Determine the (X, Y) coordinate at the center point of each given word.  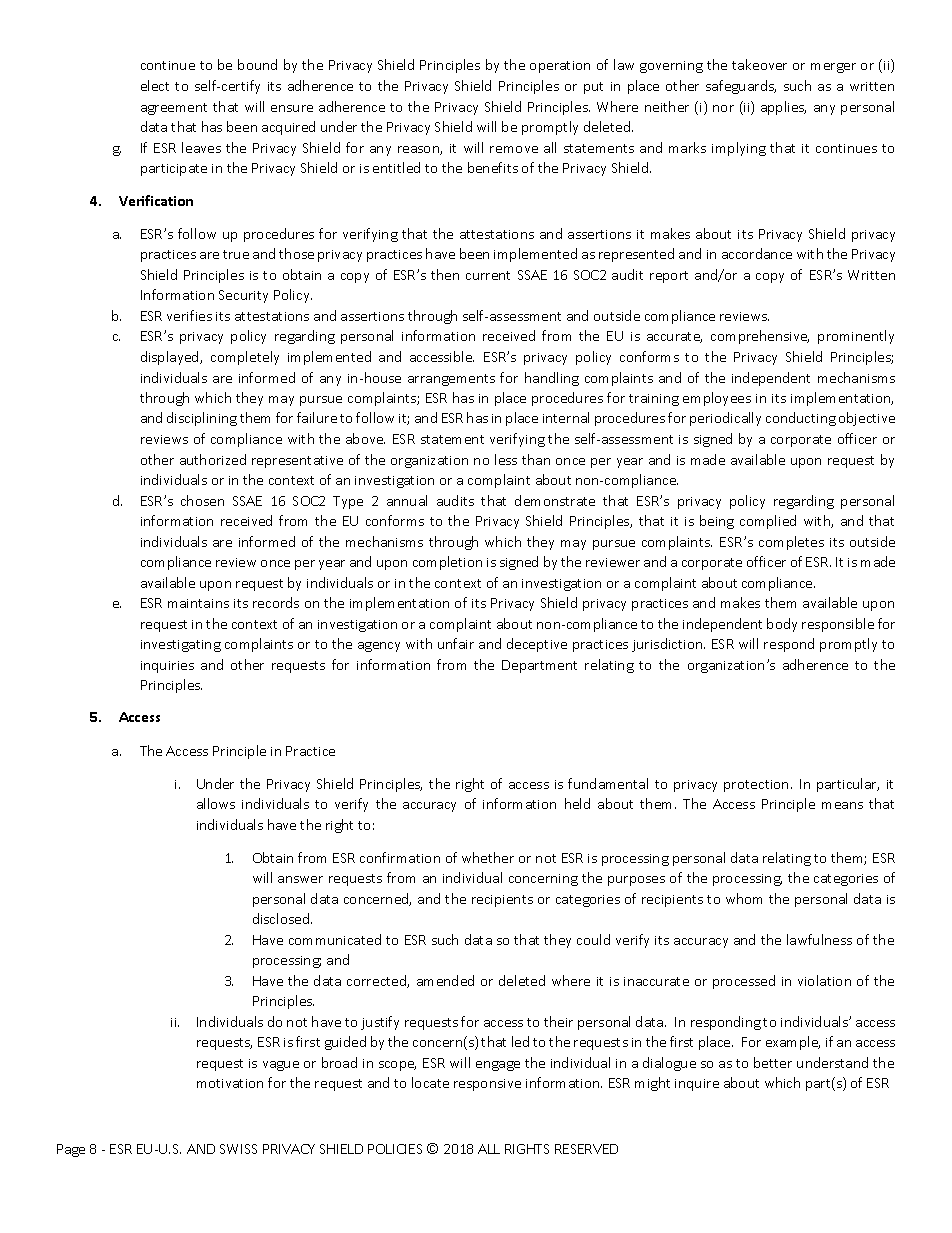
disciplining (202, 419)
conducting (801, 419)
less (506, 459)
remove (514, 149)
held (577, 803)
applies (783, 108)
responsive (487, 1085)
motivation (230, 1083)
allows (216, 803)
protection (756, 786)
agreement (174, 109)
